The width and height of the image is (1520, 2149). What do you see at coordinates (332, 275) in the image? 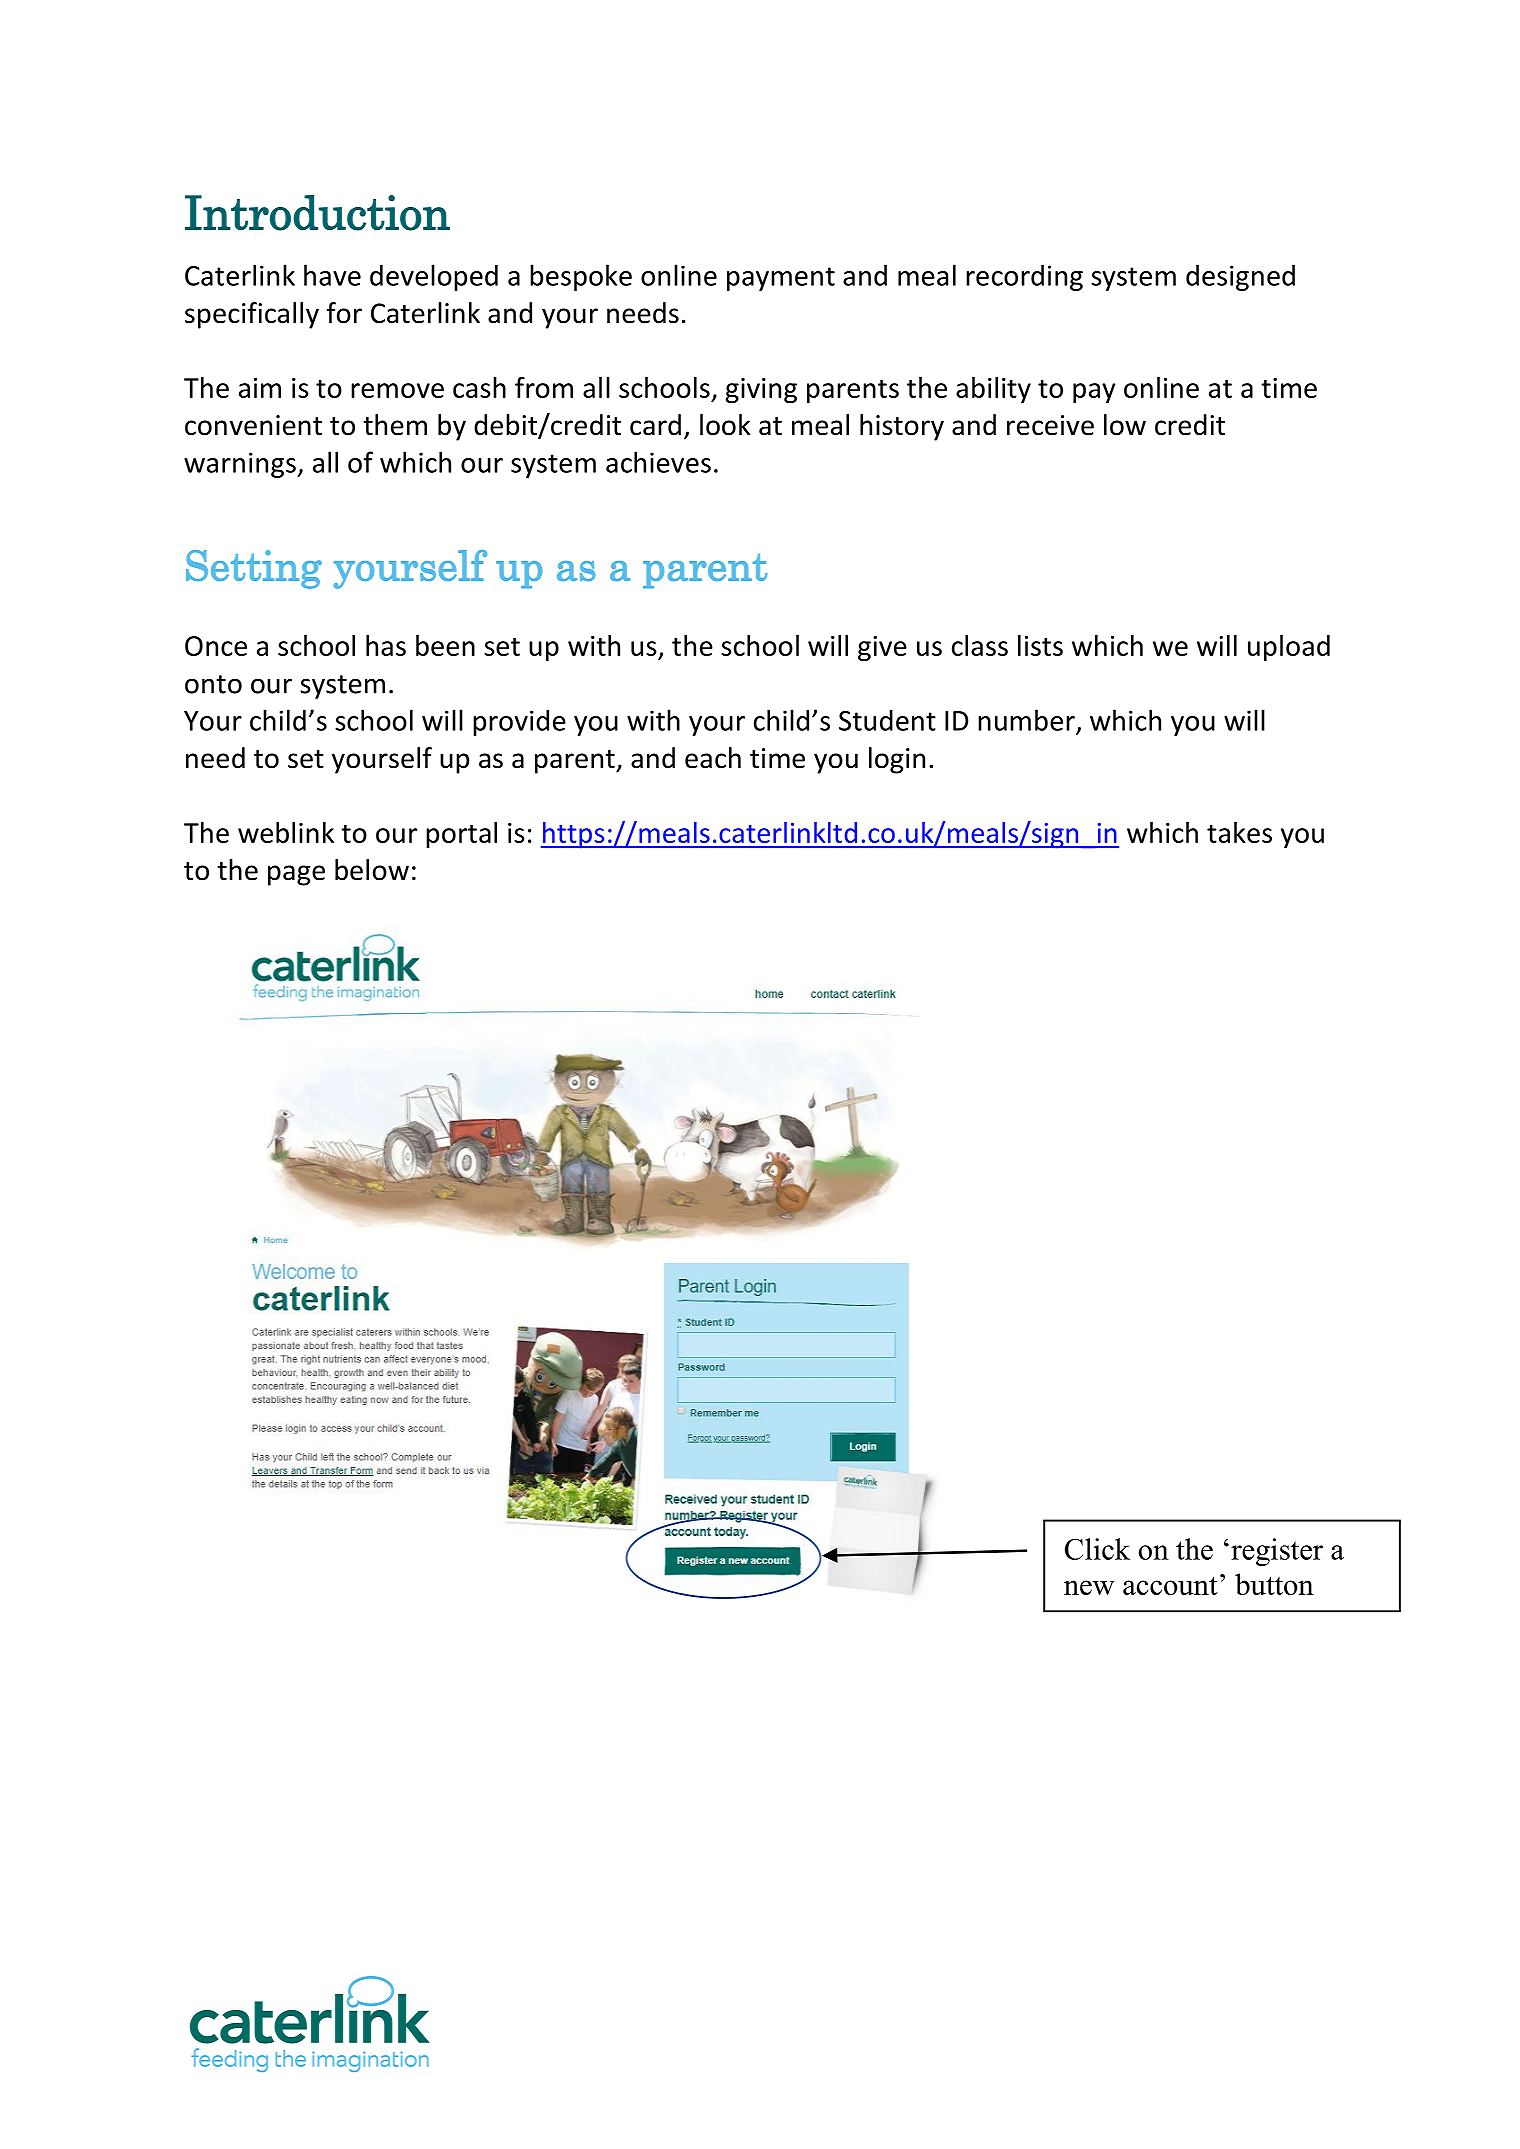
I see `have` at bounding box center [332, 275].
